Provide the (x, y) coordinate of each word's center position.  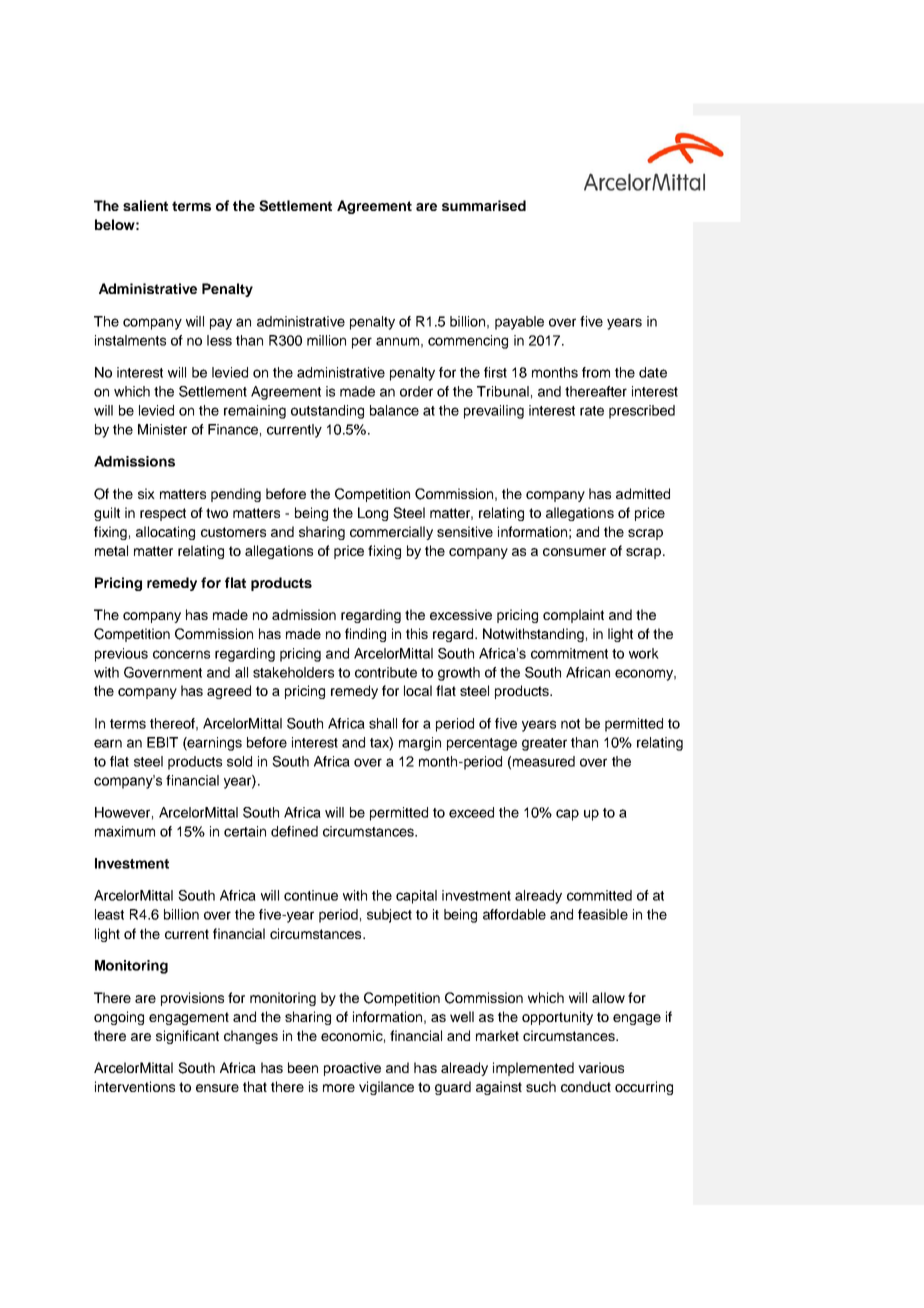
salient (145, 205)
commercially (391, 533)
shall (383, 723)
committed (599, 895)
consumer (574, 552)
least (109, 914)
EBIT (162, 742)
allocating (165, 533)
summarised (484, 205)
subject (389, 916)
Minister (162, 429)
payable (519, 323)
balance (394, 410)
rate (592, 411)
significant (187, 1037)
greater (544, 744)
